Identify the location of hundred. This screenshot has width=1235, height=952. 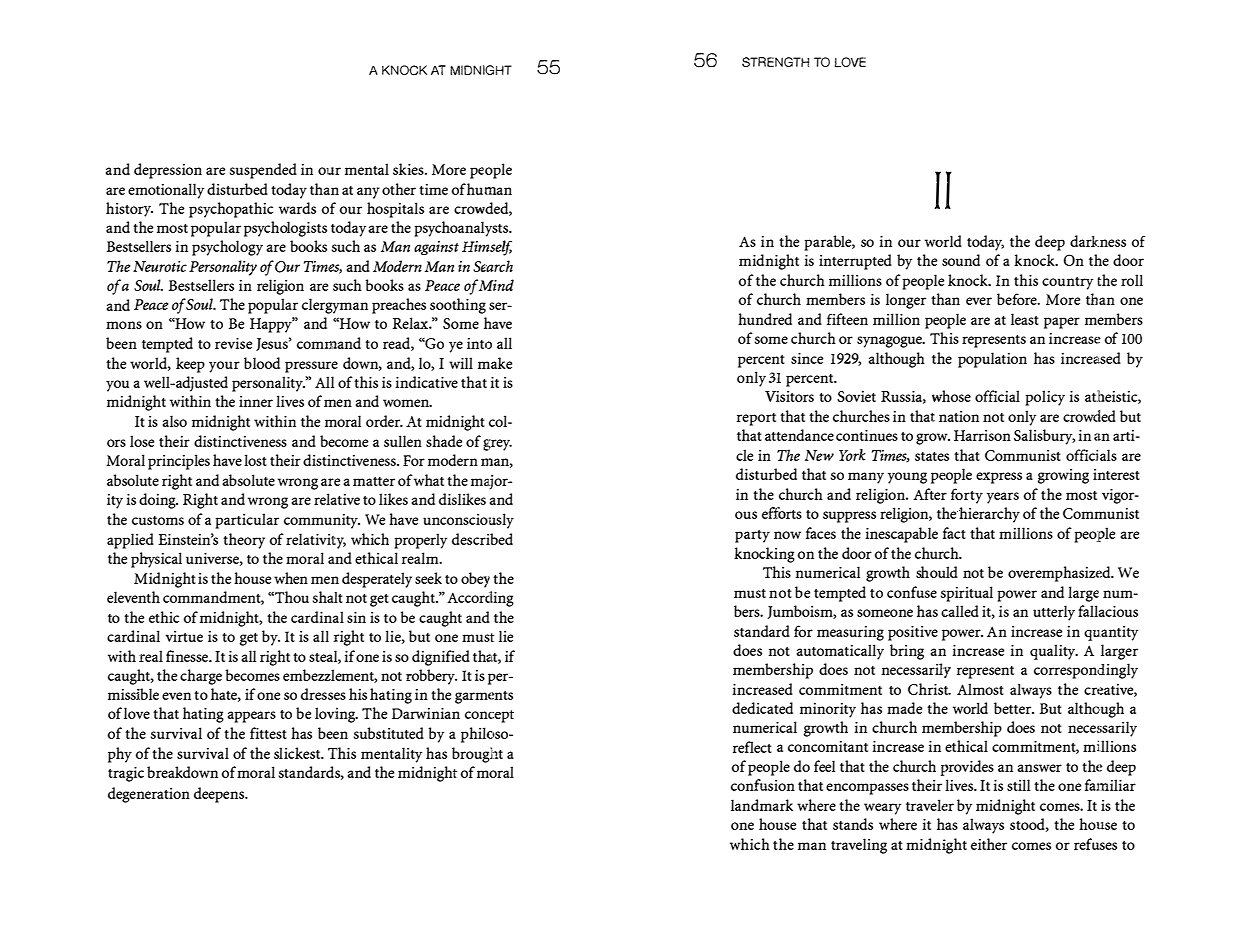
(765, 319).
